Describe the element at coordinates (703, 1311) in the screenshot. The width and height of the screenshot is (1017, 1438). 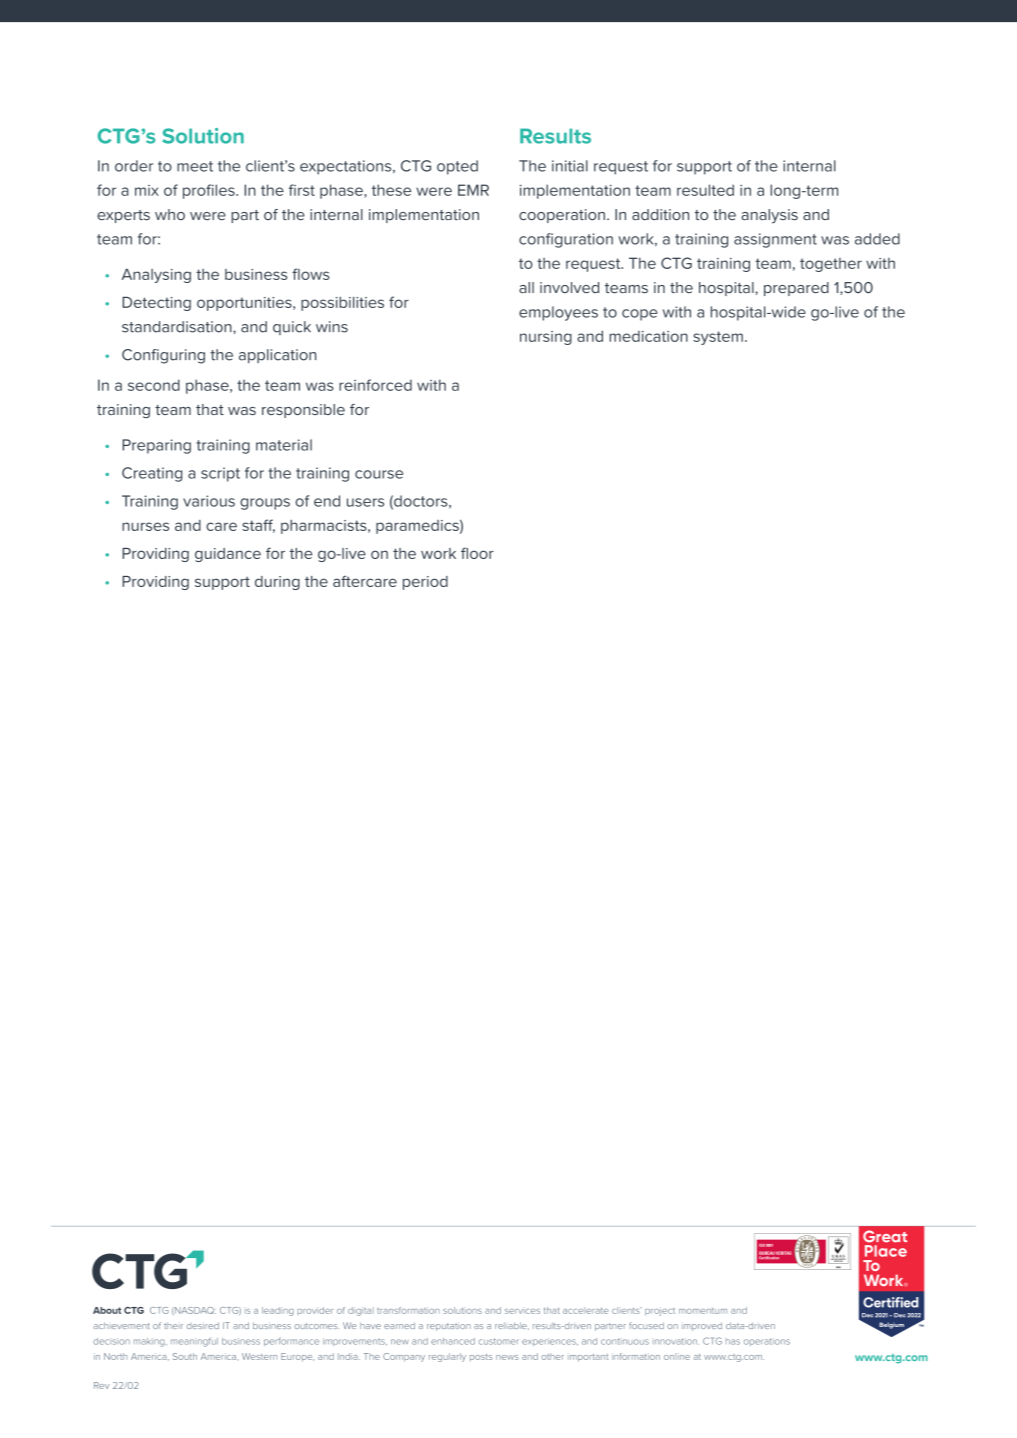
I see `momentum` at that location.
